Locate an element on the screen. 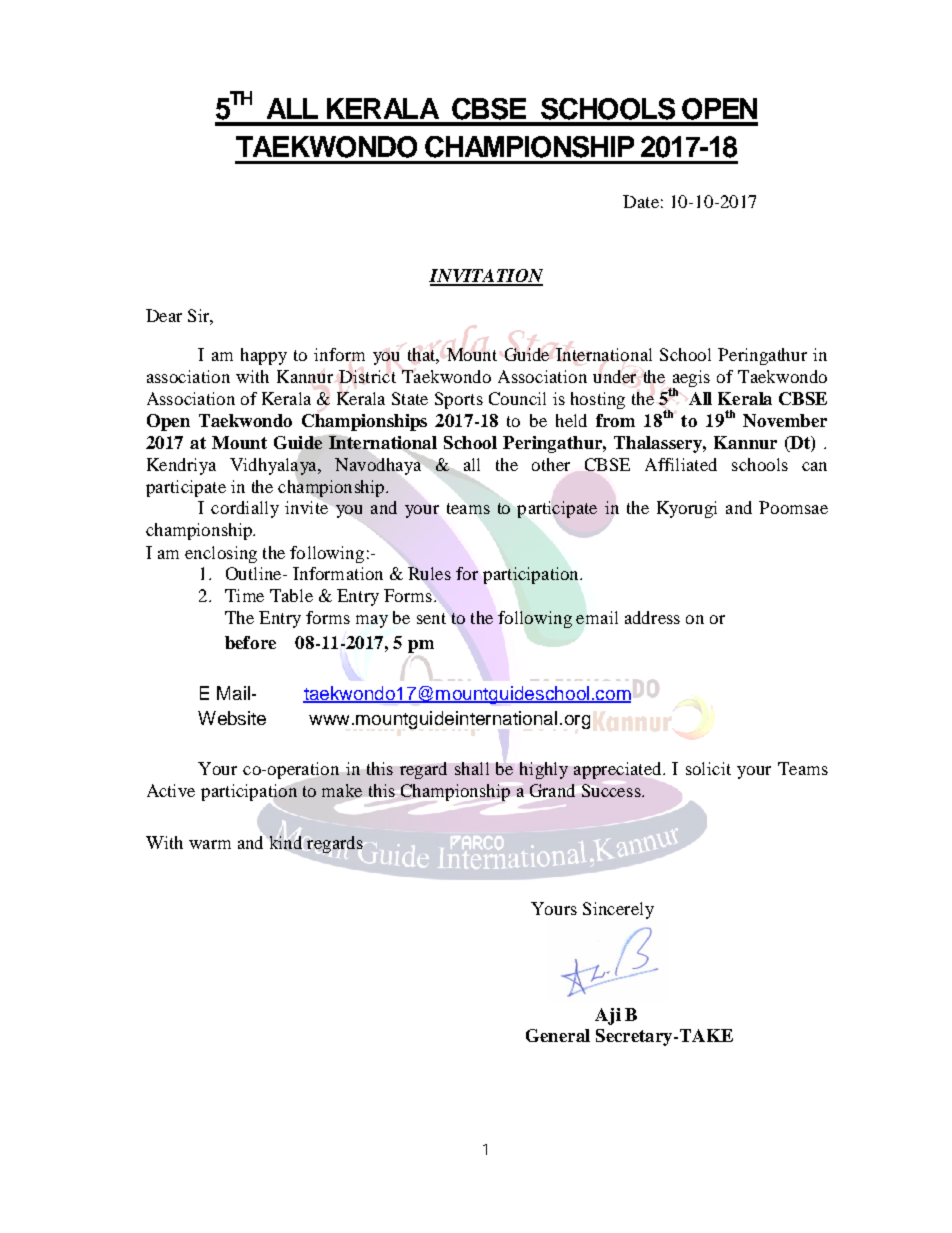 This screenshot has height=1233, width=952. other is located at coordinates (551, 464).
